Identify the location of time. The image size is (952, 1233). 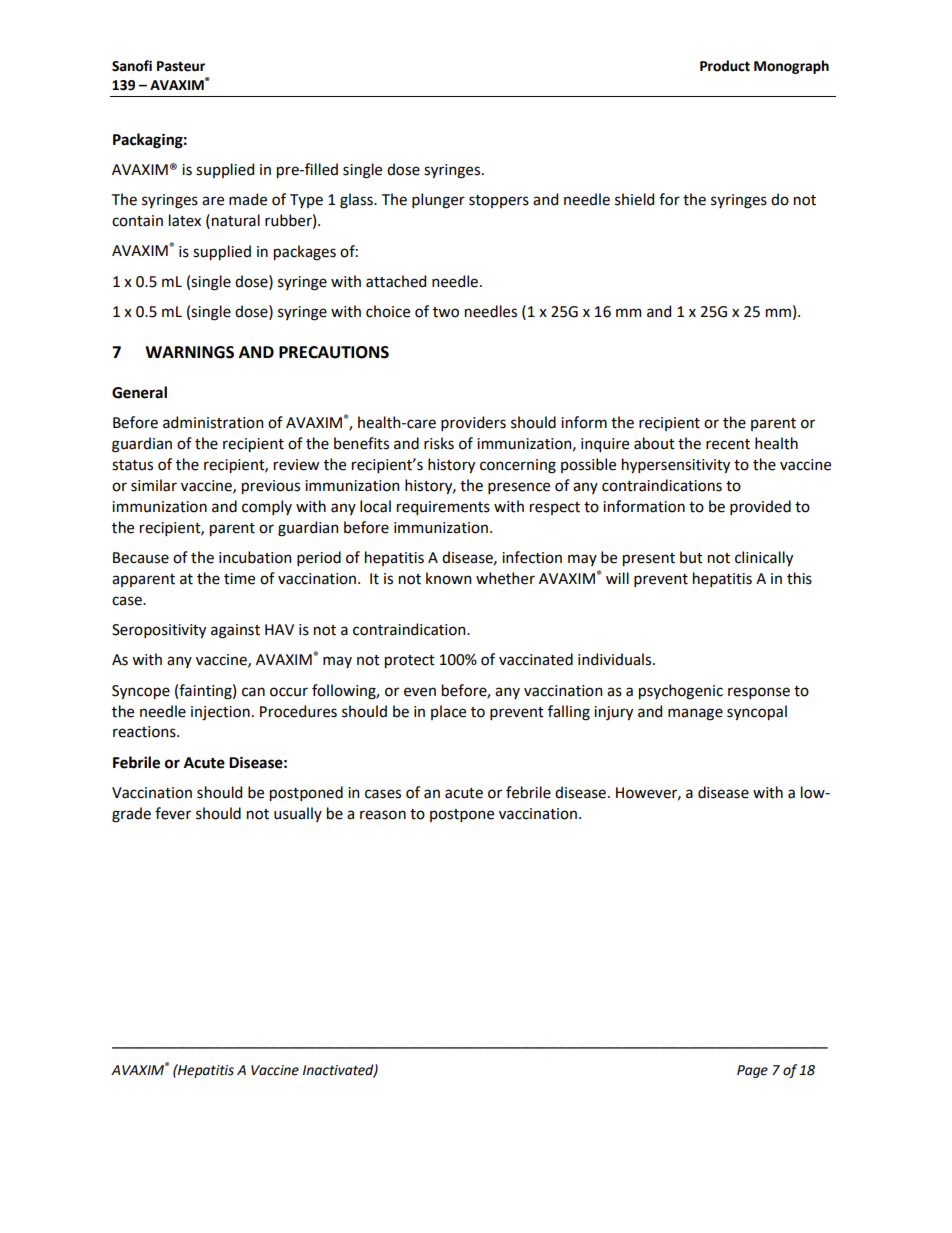
(239, 579).
